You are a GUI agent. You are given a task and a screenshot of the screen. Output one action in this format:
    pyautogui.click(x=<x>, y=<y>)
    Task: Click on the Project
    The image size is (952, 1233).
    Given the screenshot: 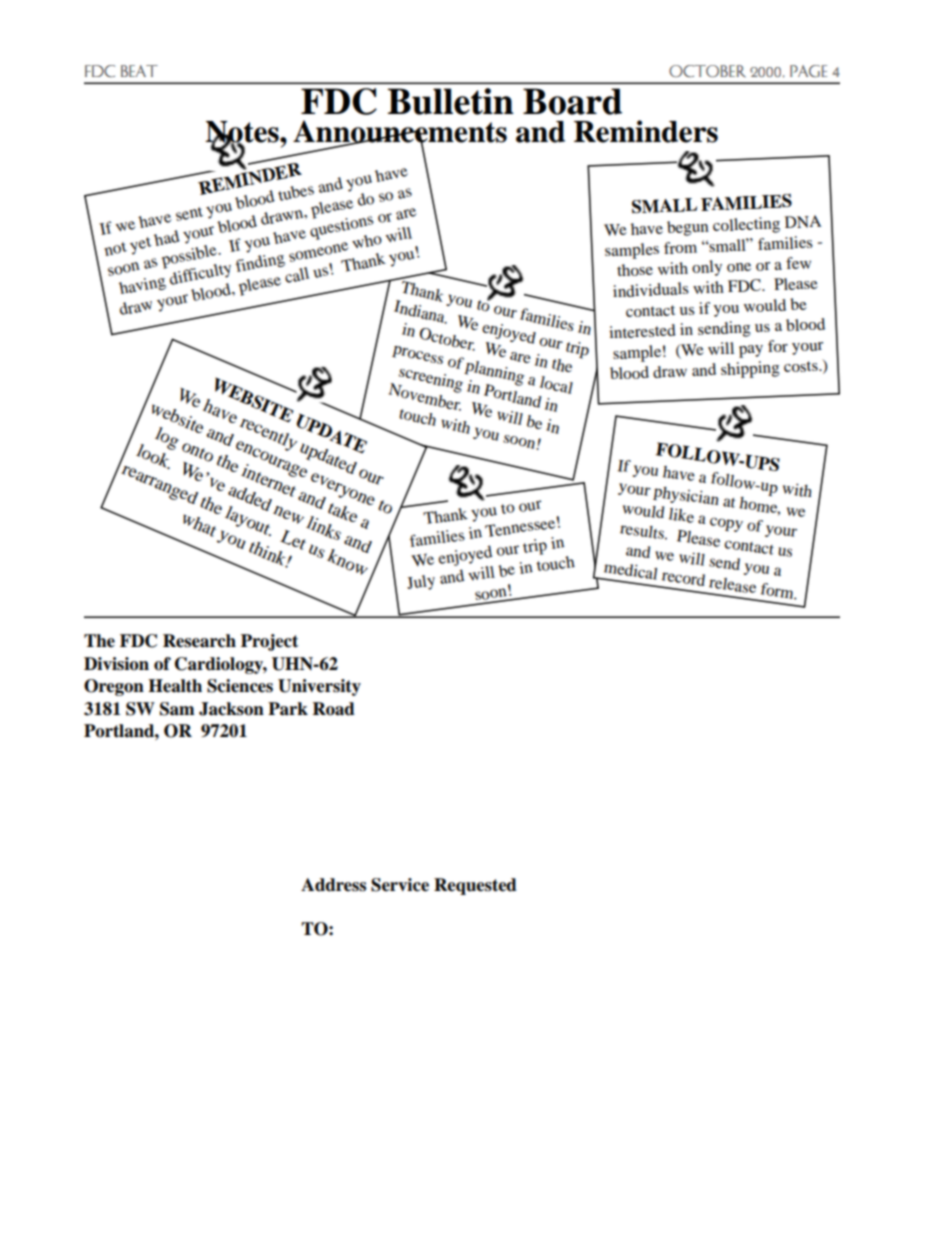 What is the action you would take?
    pyautogui.click(x=269, y=642)
